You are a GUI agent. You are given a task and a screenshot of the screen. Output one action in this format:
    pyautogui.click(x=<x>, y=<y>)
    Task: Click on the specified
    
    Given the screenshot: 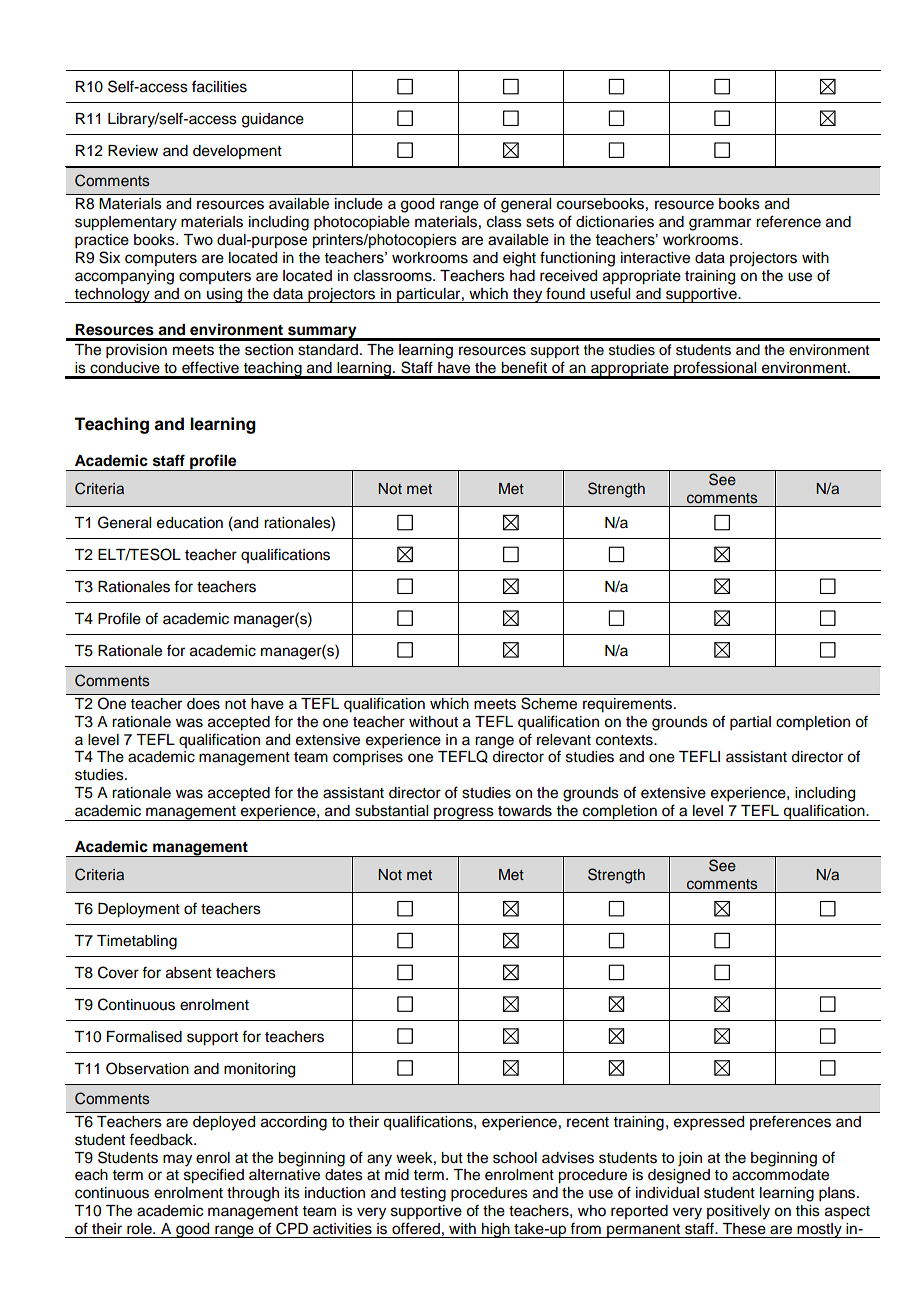 What is the action you would take?
    pyautogui.click(x=214, y=1176)
